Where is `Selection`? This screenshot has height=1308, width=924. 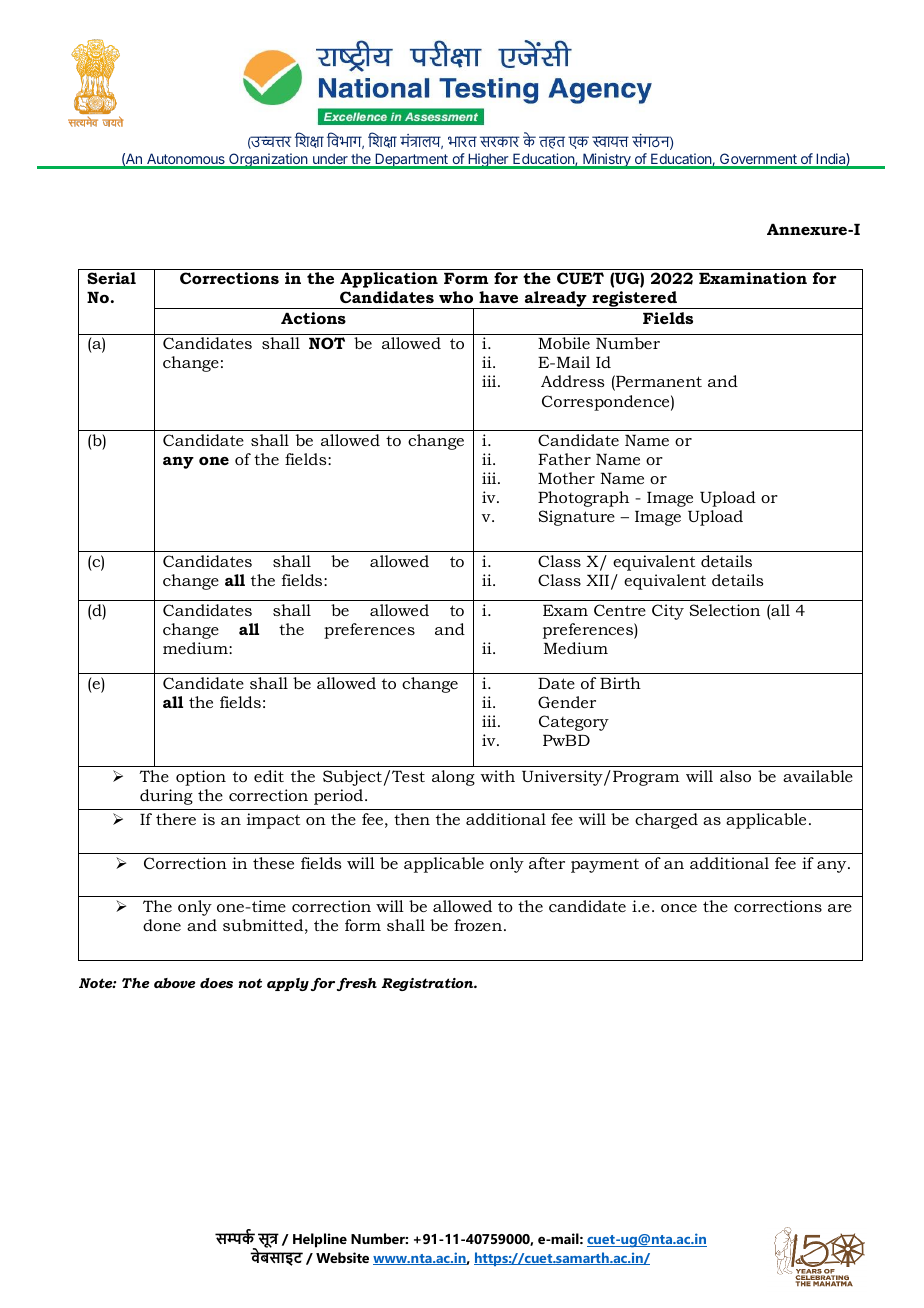
Selection is located at coordinates (724, 610).
